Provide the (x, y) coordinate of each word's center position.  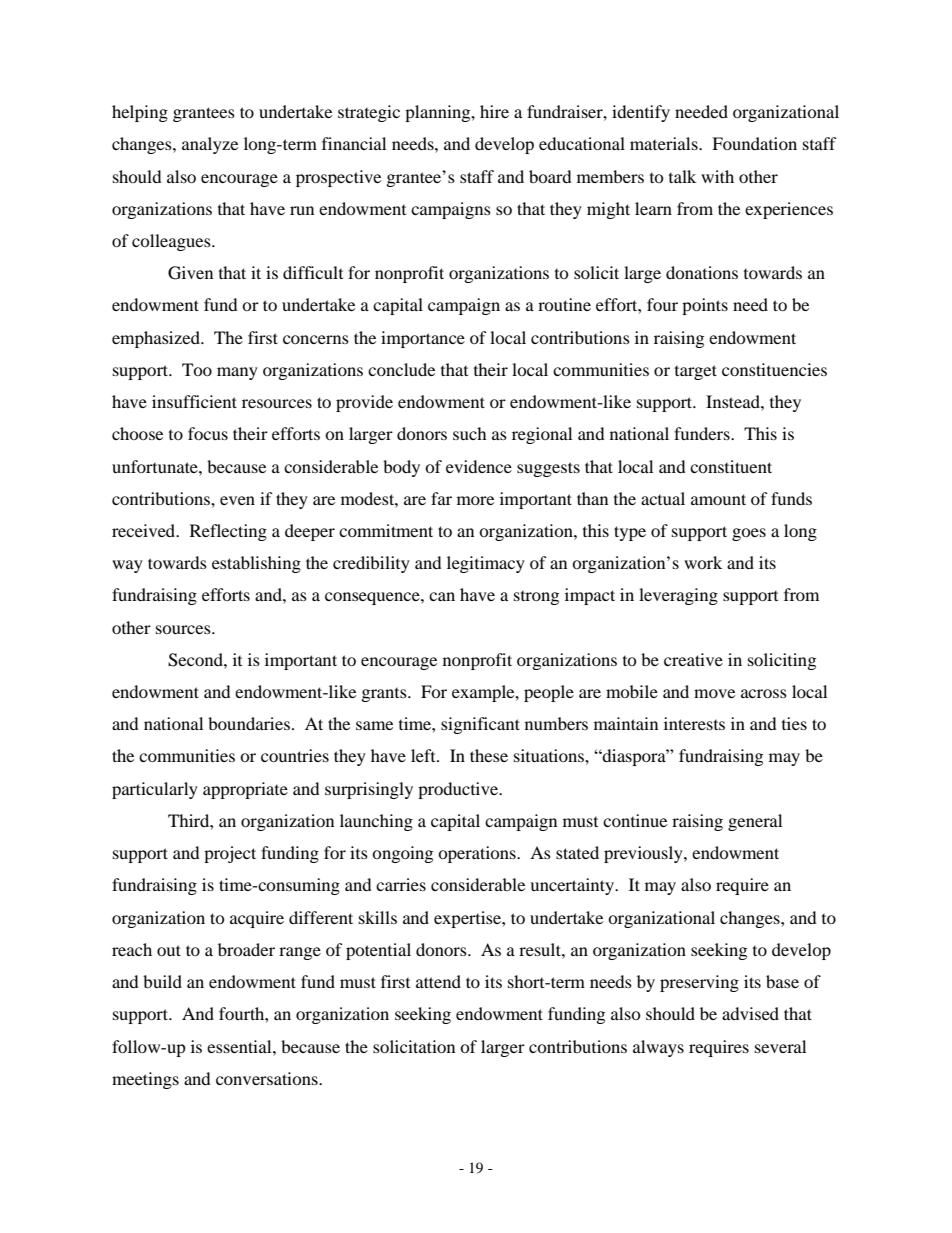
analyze (210, 145)
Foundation (754, 143)
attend (438, 981)
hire (494, 111)
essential (240, 1046)
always (658, 1048)
